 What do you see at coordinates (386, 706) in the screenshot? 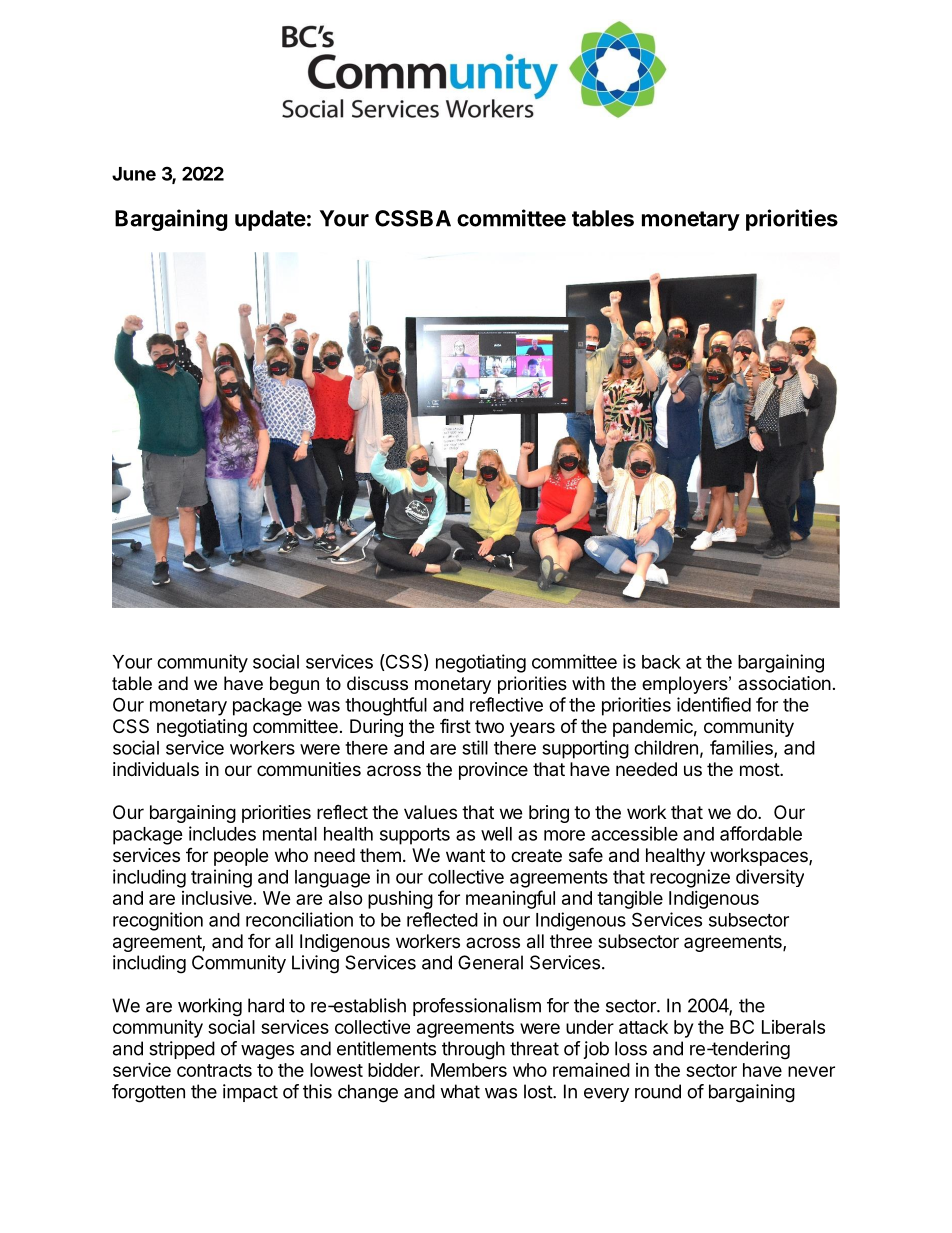
I see `thoughtful` at bounding box center [386, 706].
